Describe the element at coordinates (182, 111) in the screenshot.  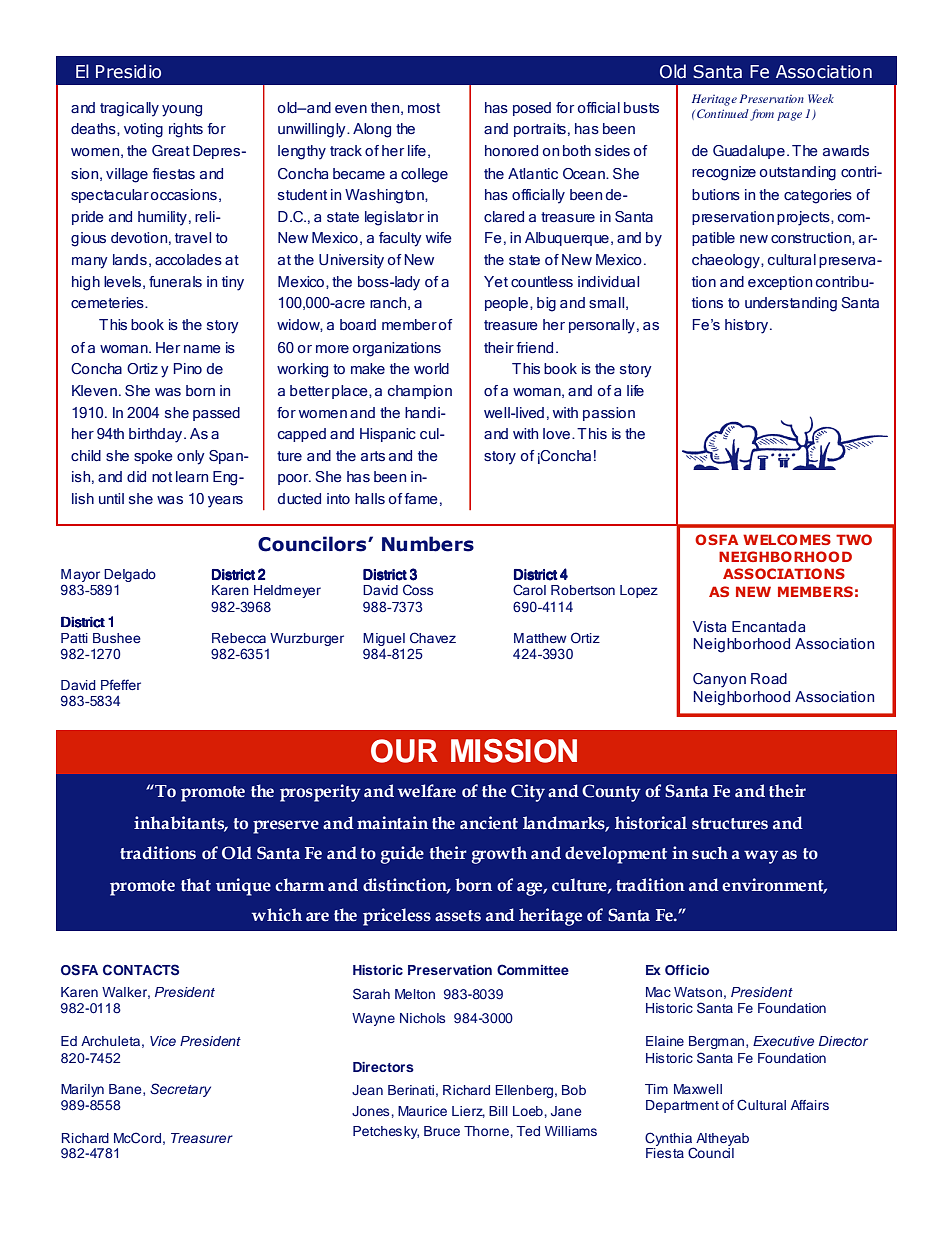
I see `young` at that location.
